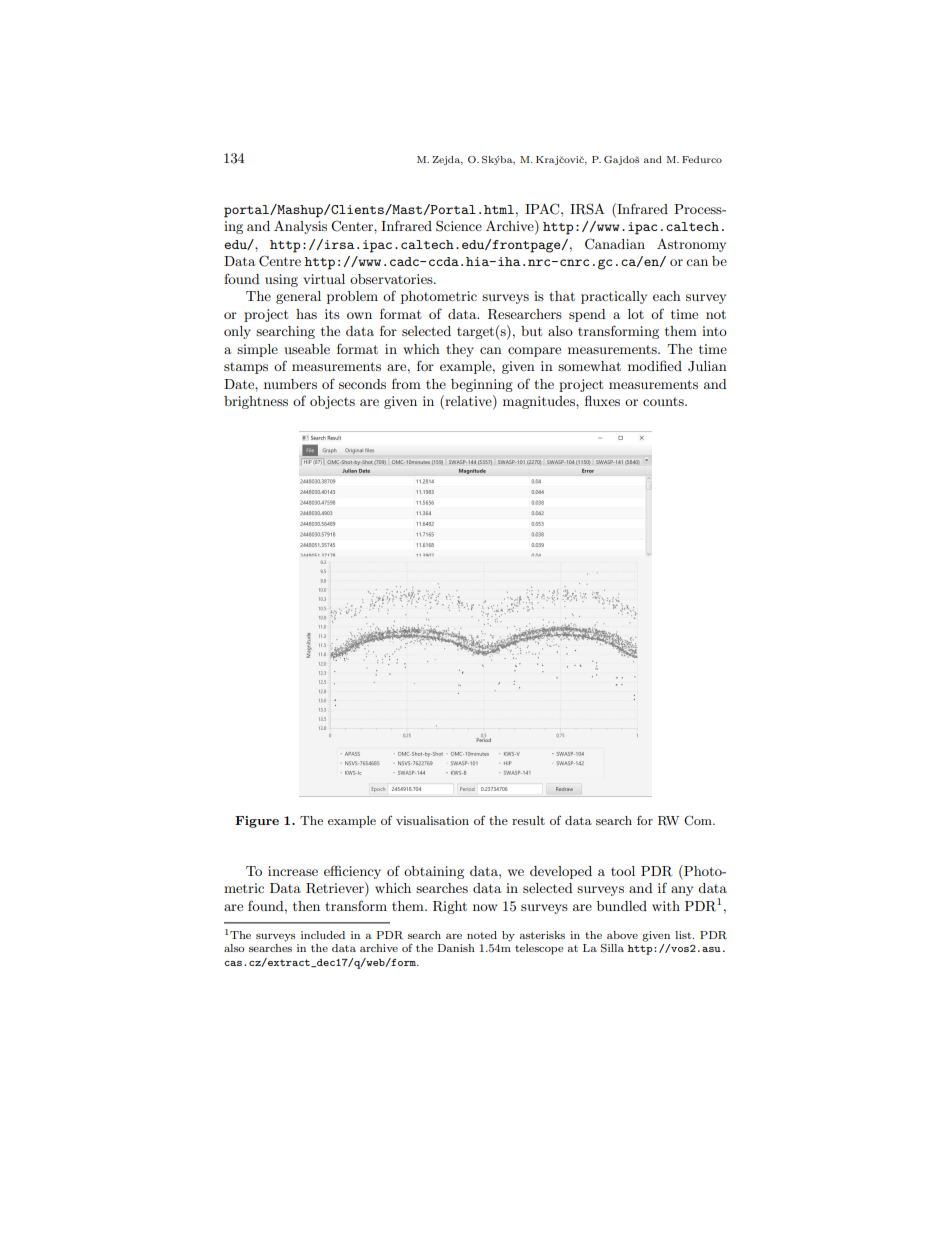  What do you see at coordinates (482, 935) in the image?
I see `noted` at bounding box center [482, 935].
